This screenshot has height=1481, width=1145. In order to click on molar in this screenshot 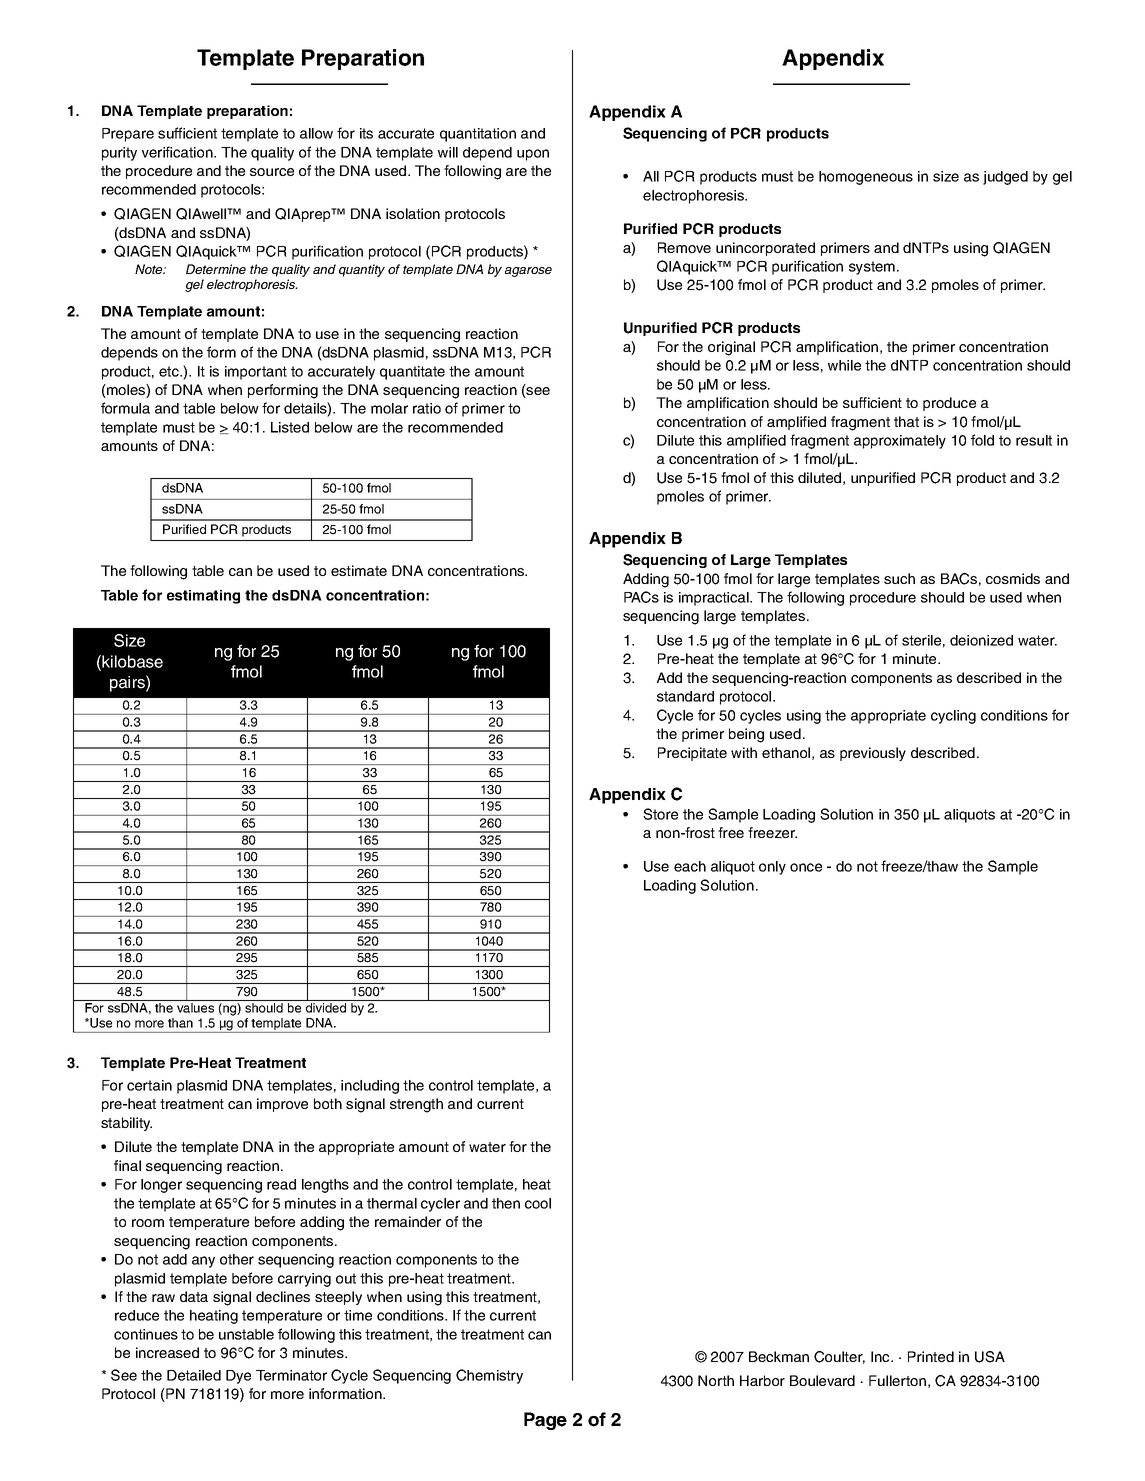, I will do `click(389, 408)`.
